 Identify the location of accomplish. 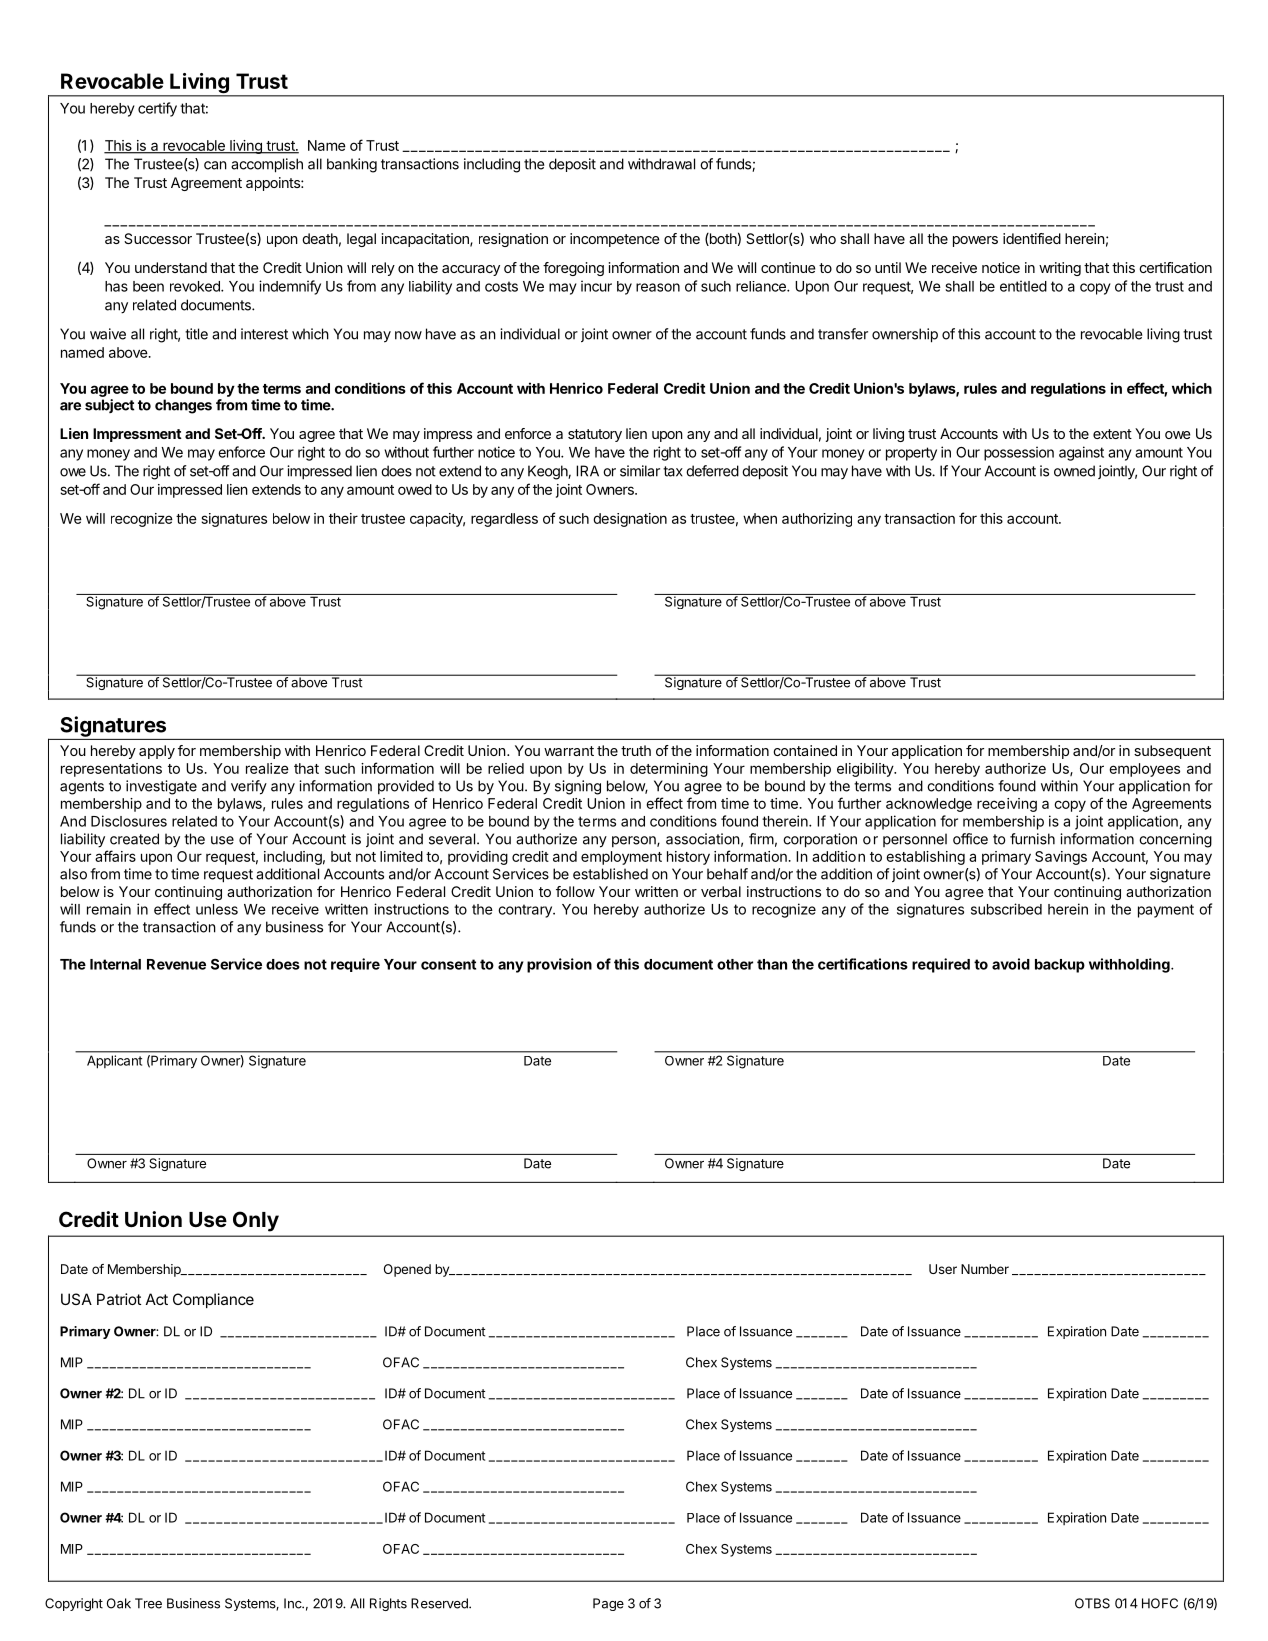
(267, 165).
